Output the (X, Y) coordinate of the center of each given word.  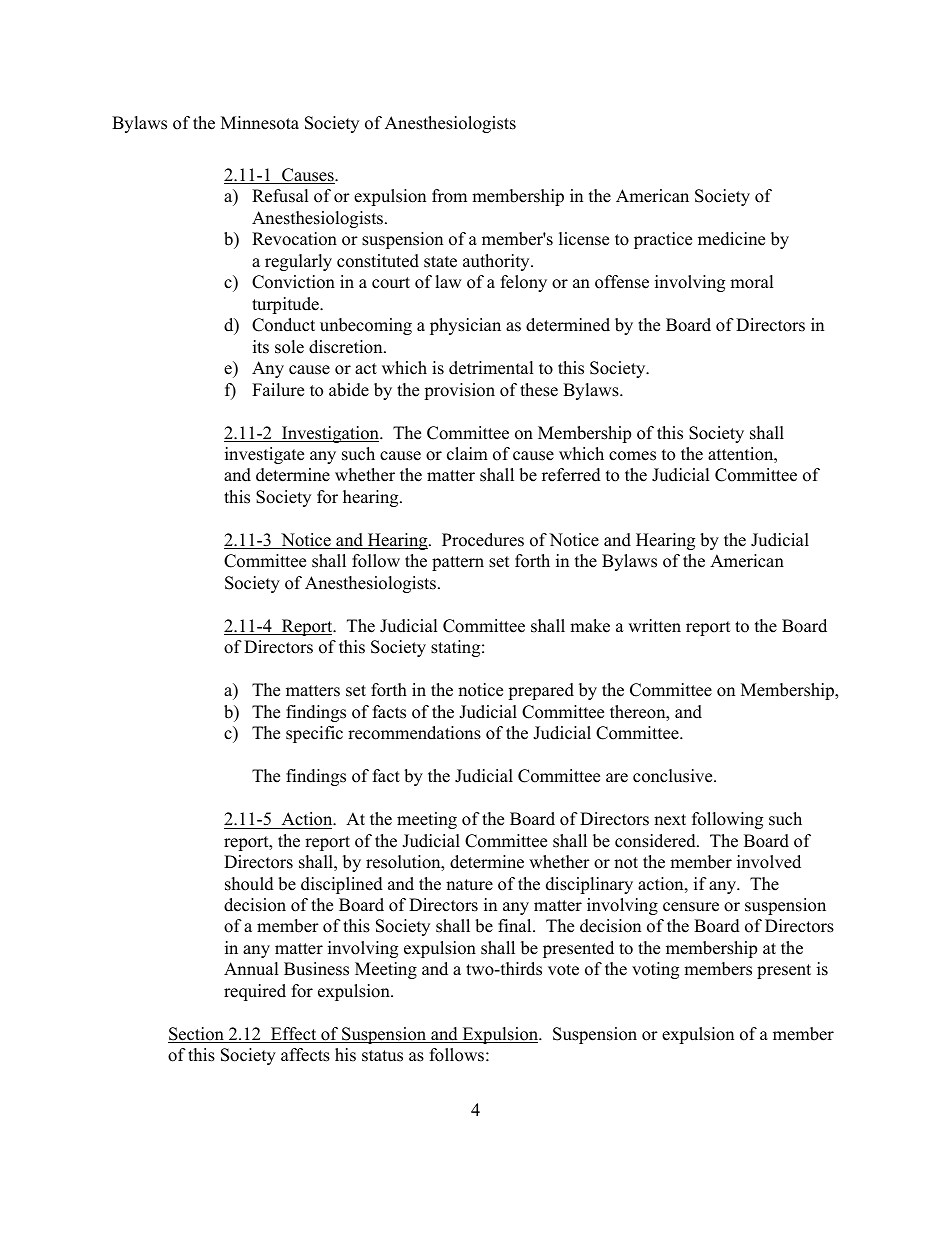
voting (655, 970)
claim (467, 454)
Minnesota (260, 123)
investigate (264, 455)
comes (632, 456)
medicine (731, 239)
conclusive (674, 776)
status (382, 1056)
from (449, 196)
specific (314, 734)
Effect (294, 1035)
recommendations (414, 733)
